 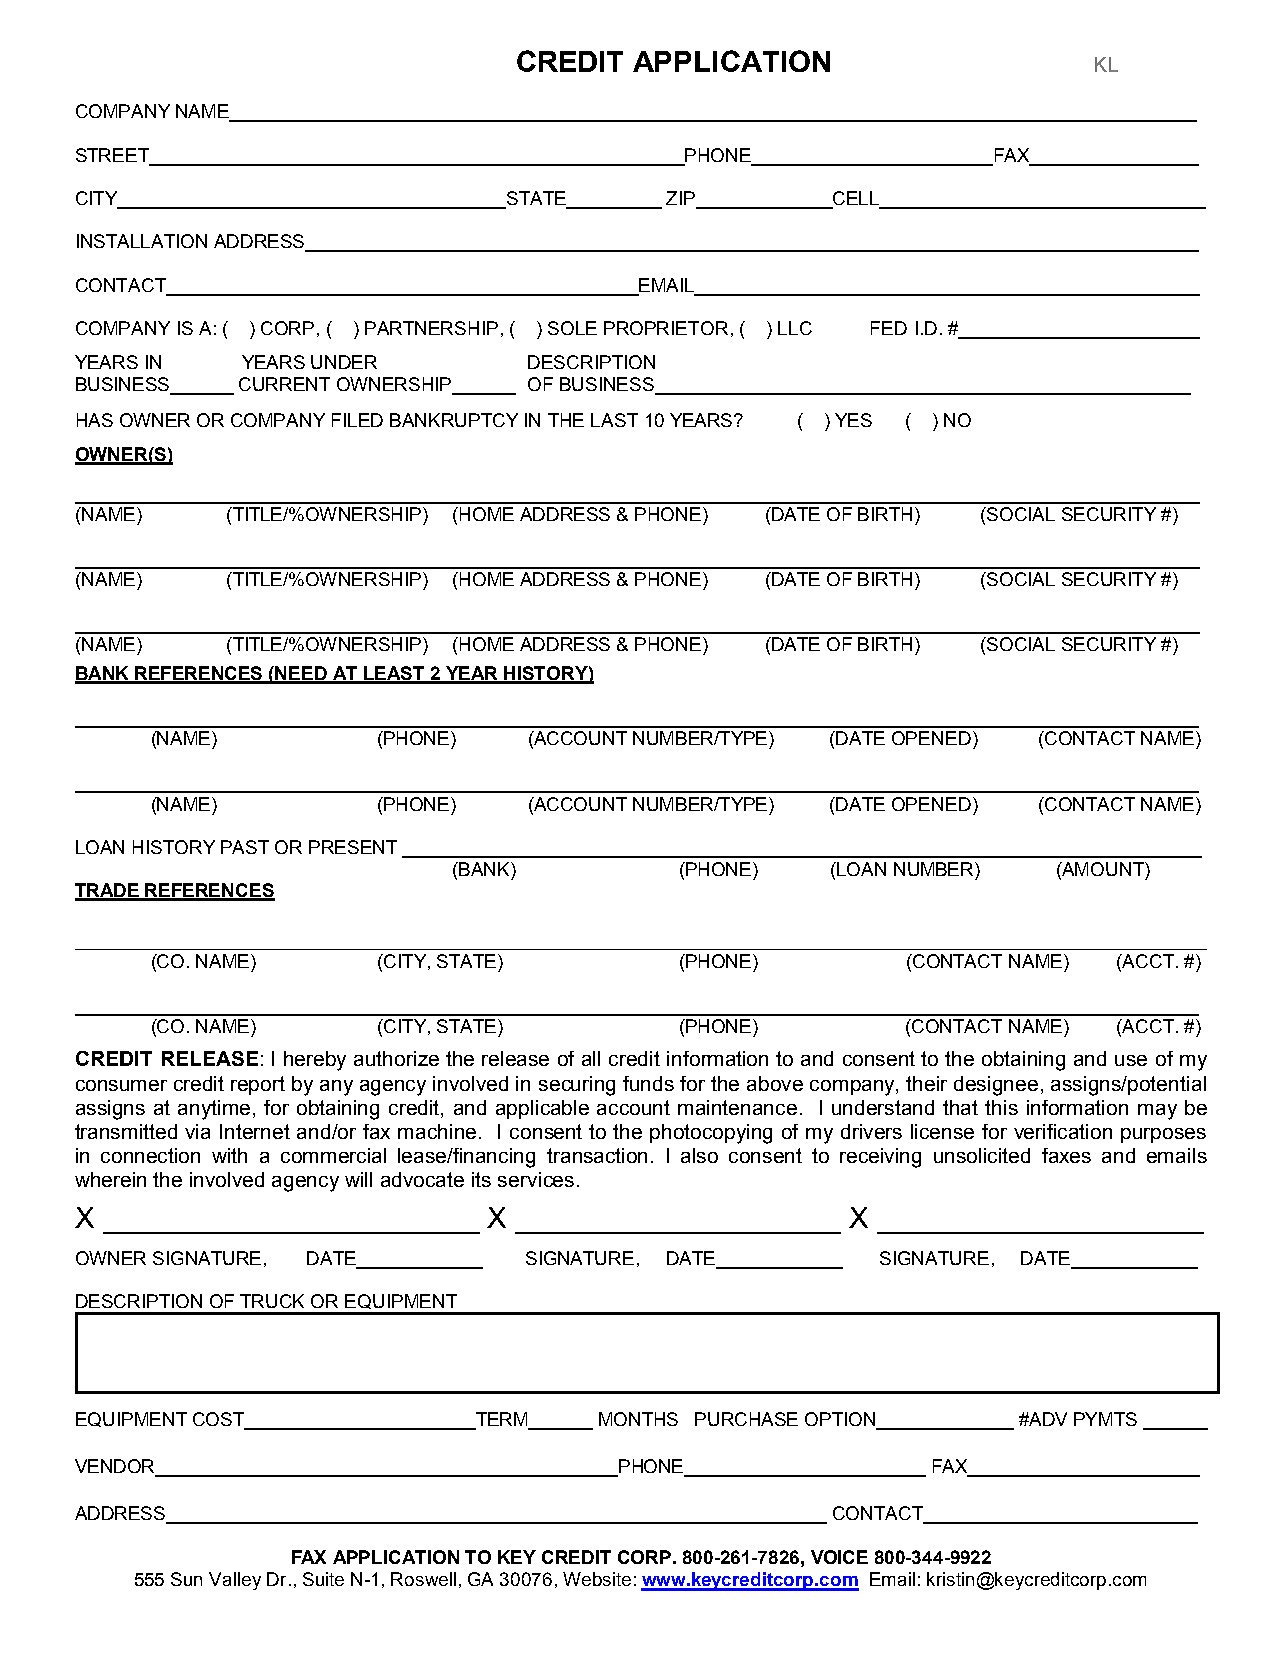 I want to click on VOICE, so click(x=839, y=1557).
